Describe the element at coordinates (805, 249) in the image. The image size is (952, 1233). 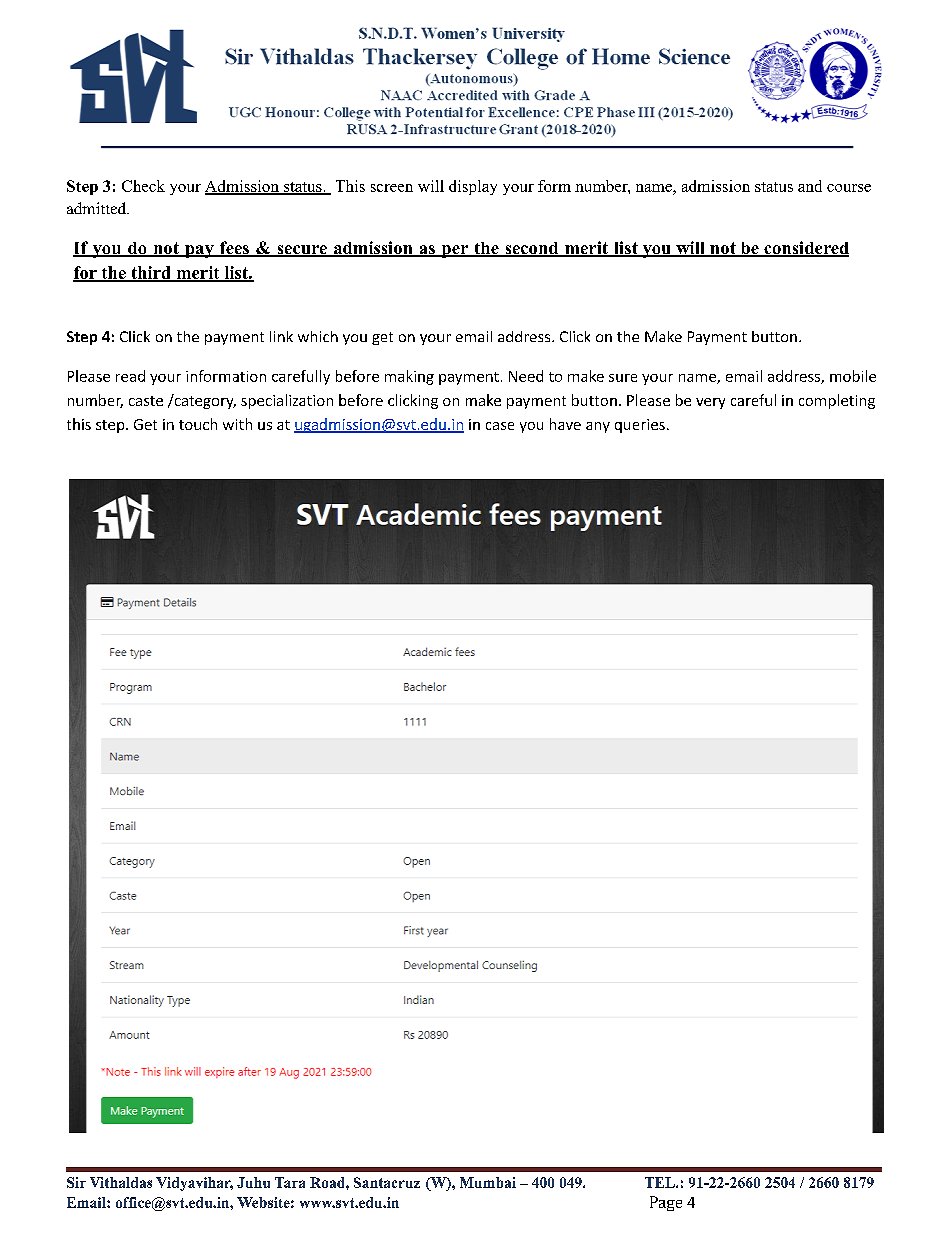
I see `considered` at that location.
